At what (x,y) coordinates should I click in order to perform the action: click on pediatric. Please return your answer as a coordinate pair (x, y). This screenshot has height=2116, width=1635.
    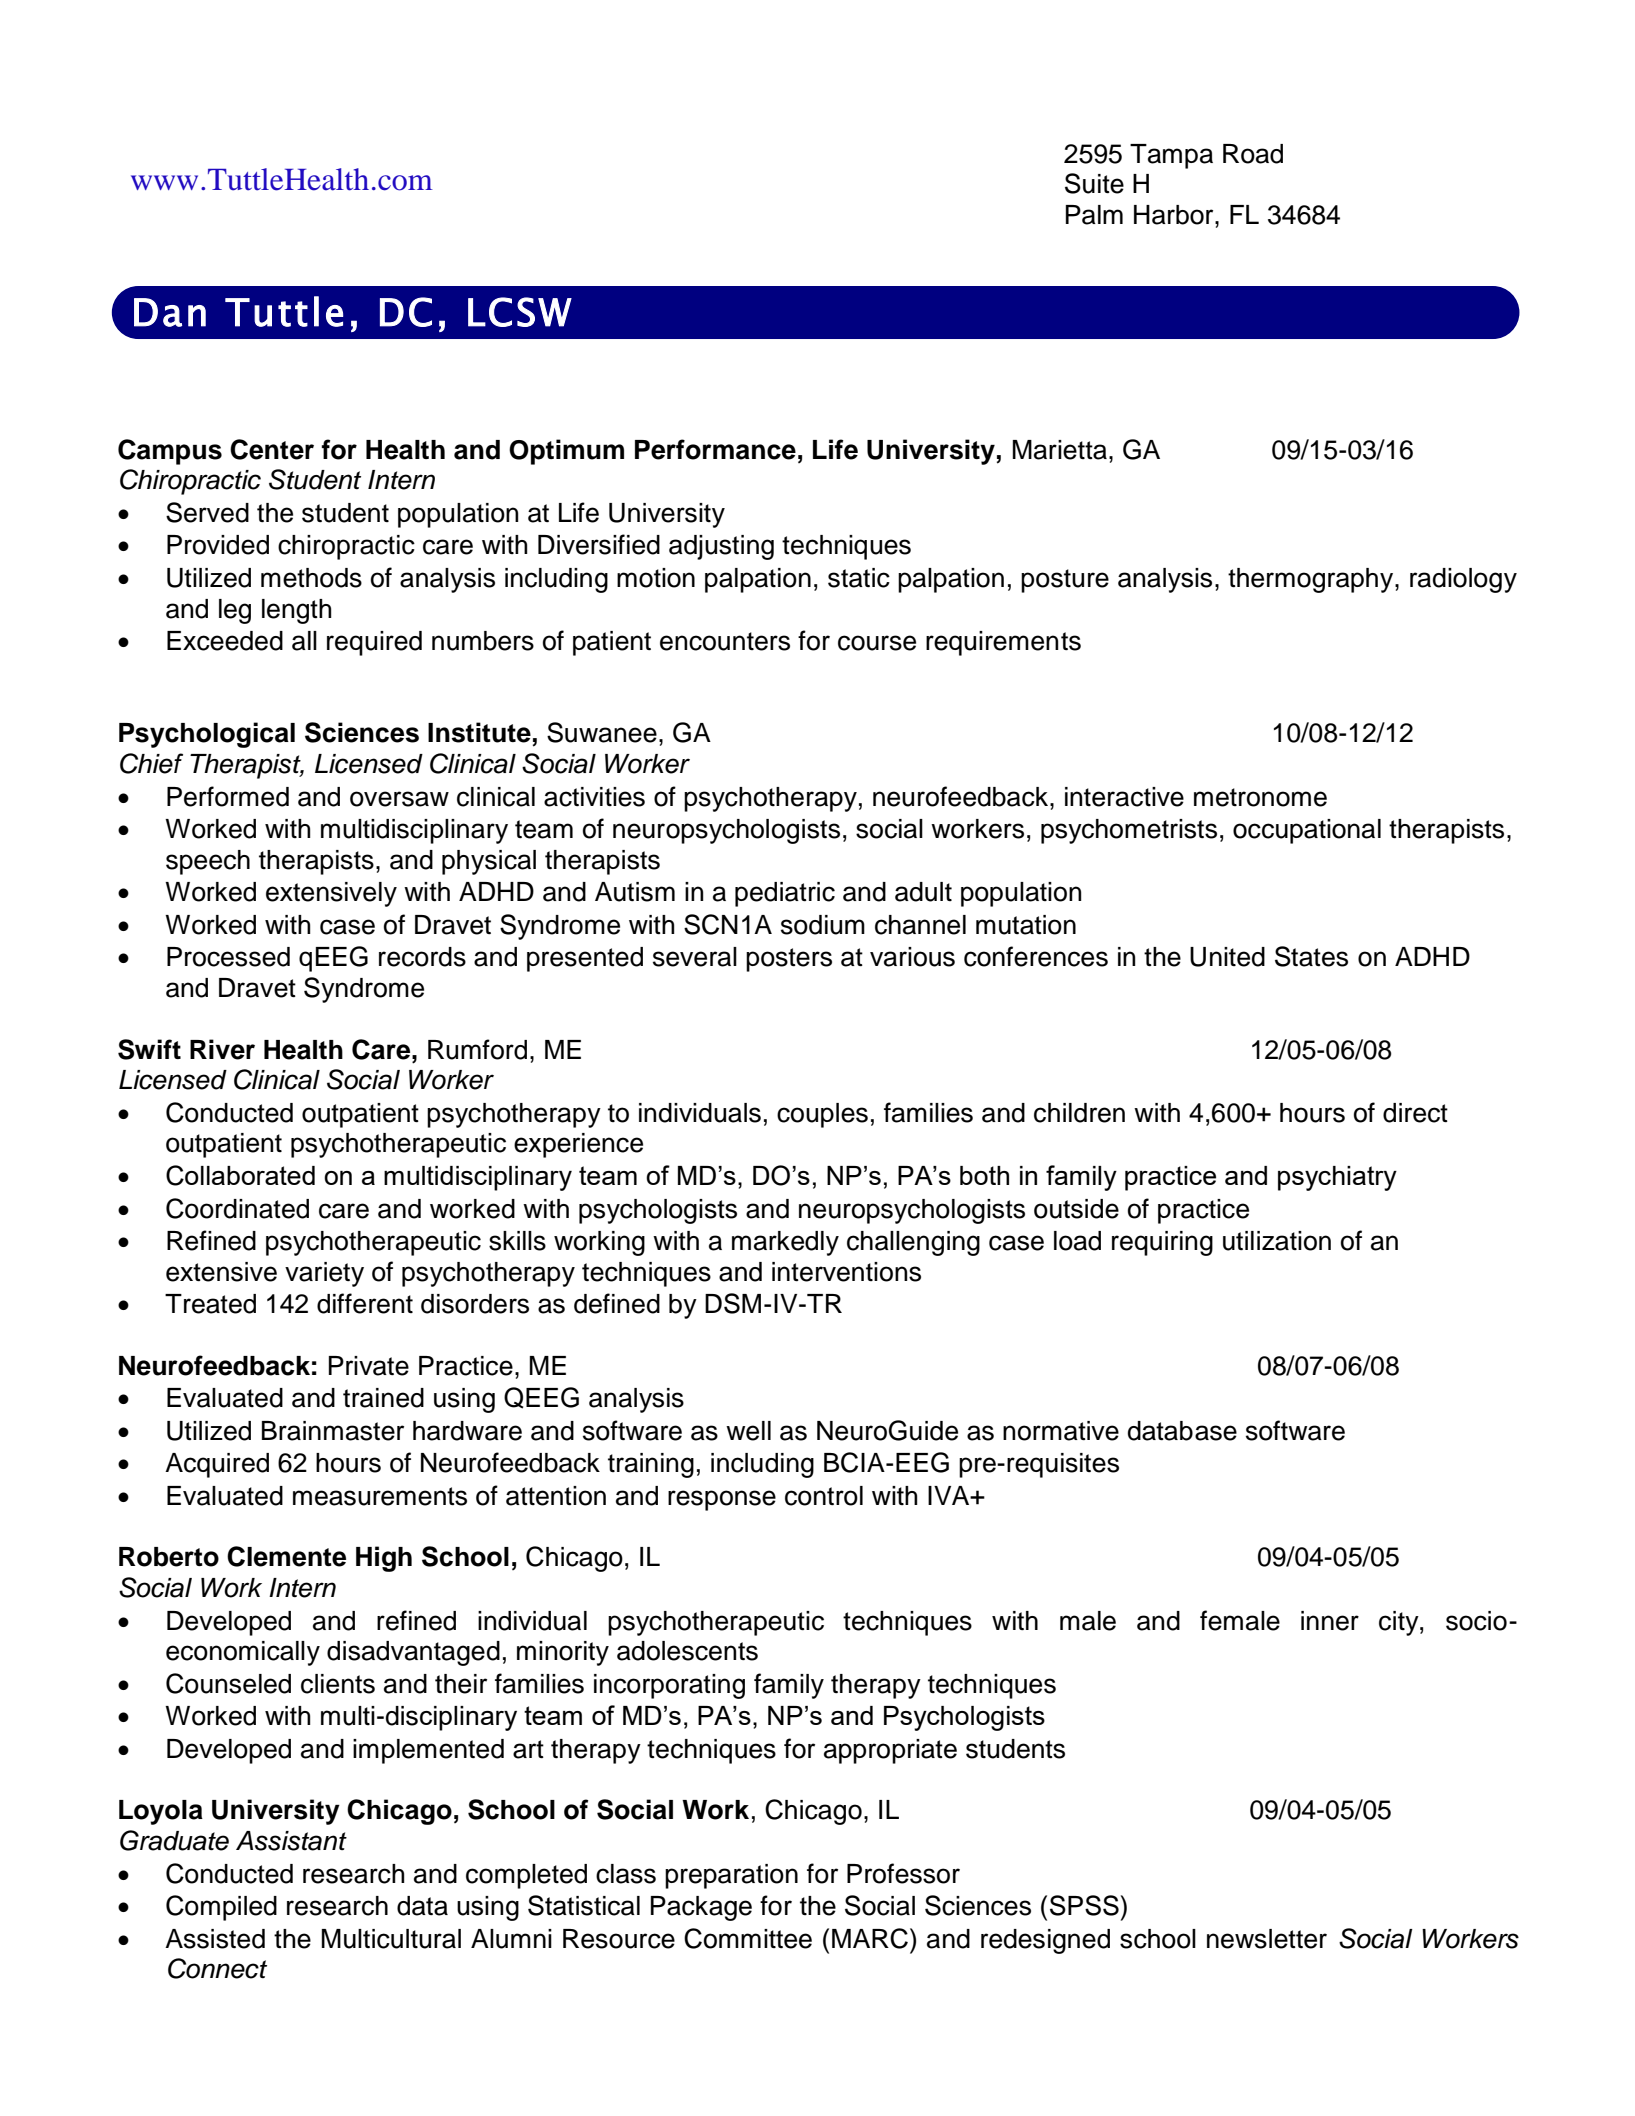
    Looking at the image, I should click on (785, 894).
